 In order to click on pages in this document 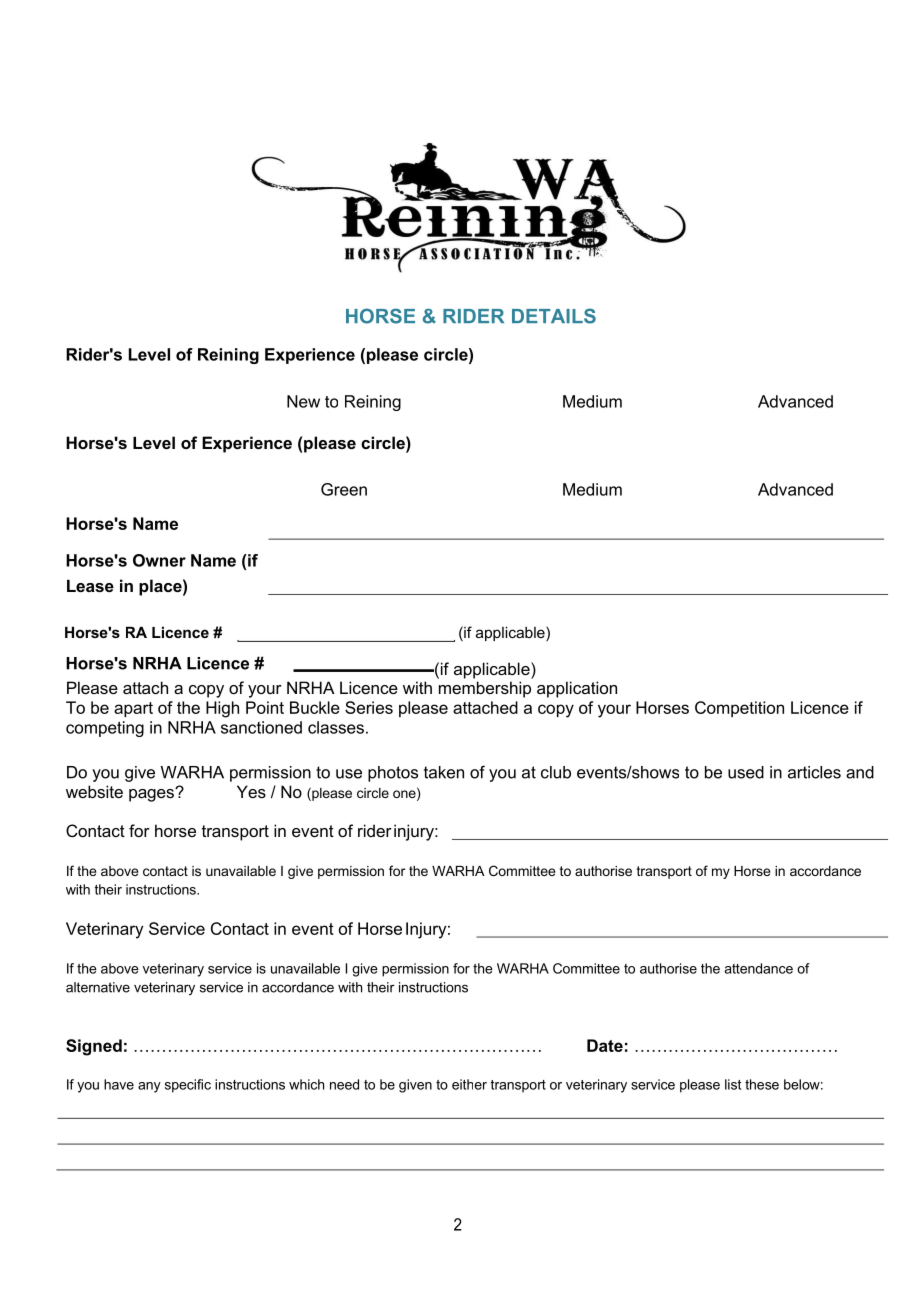, I will do `click(152, 795)`.
